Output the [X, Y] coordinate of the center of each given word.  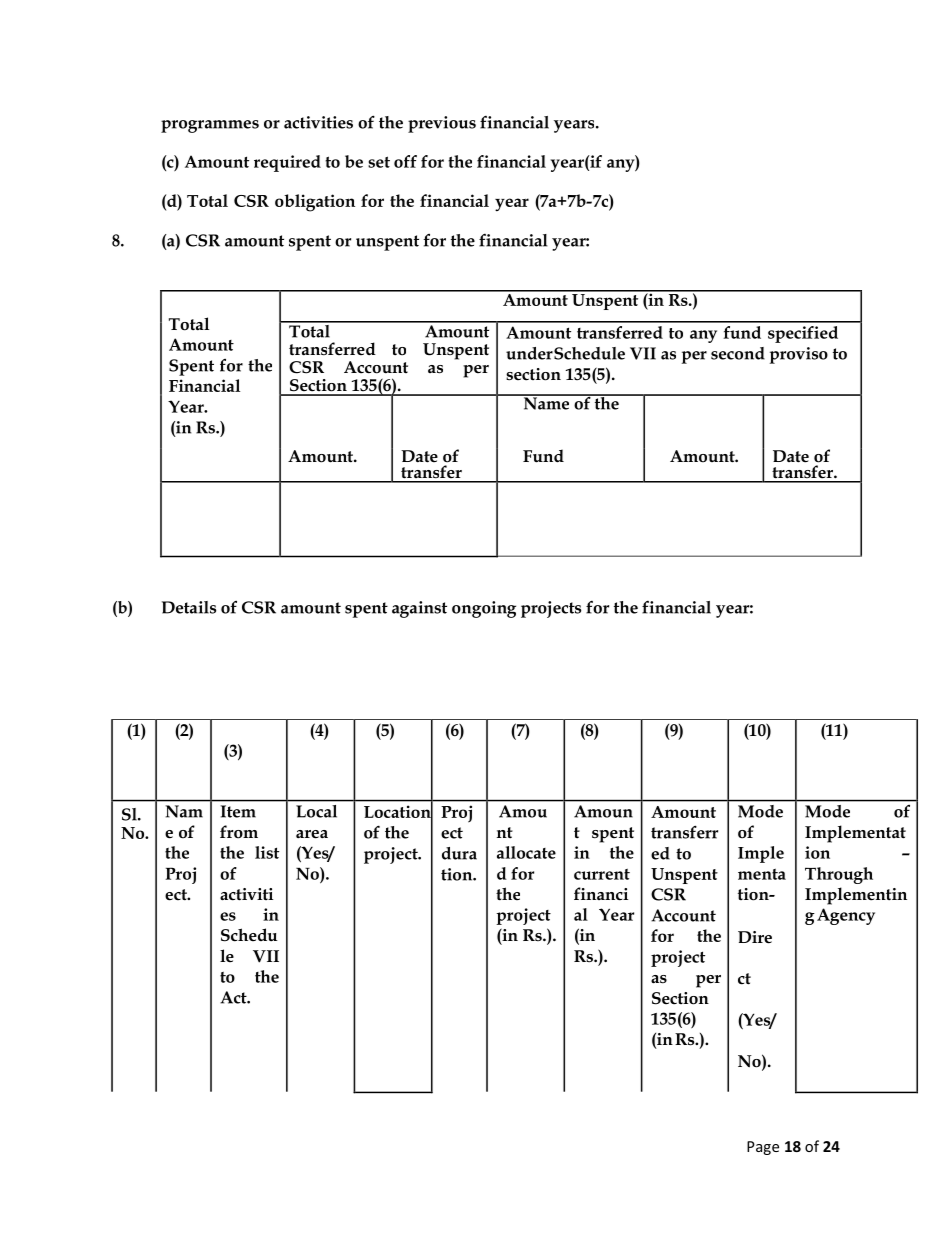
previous [442, 124]
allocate [526, 852]
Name [546, 402]
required [287, 163]
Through [839, 875]
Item [238, 811]
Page [763, 1148]
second [738, 353]
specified [803, 334]
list [267, 852]
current [602, 874]
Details [189, 607]
